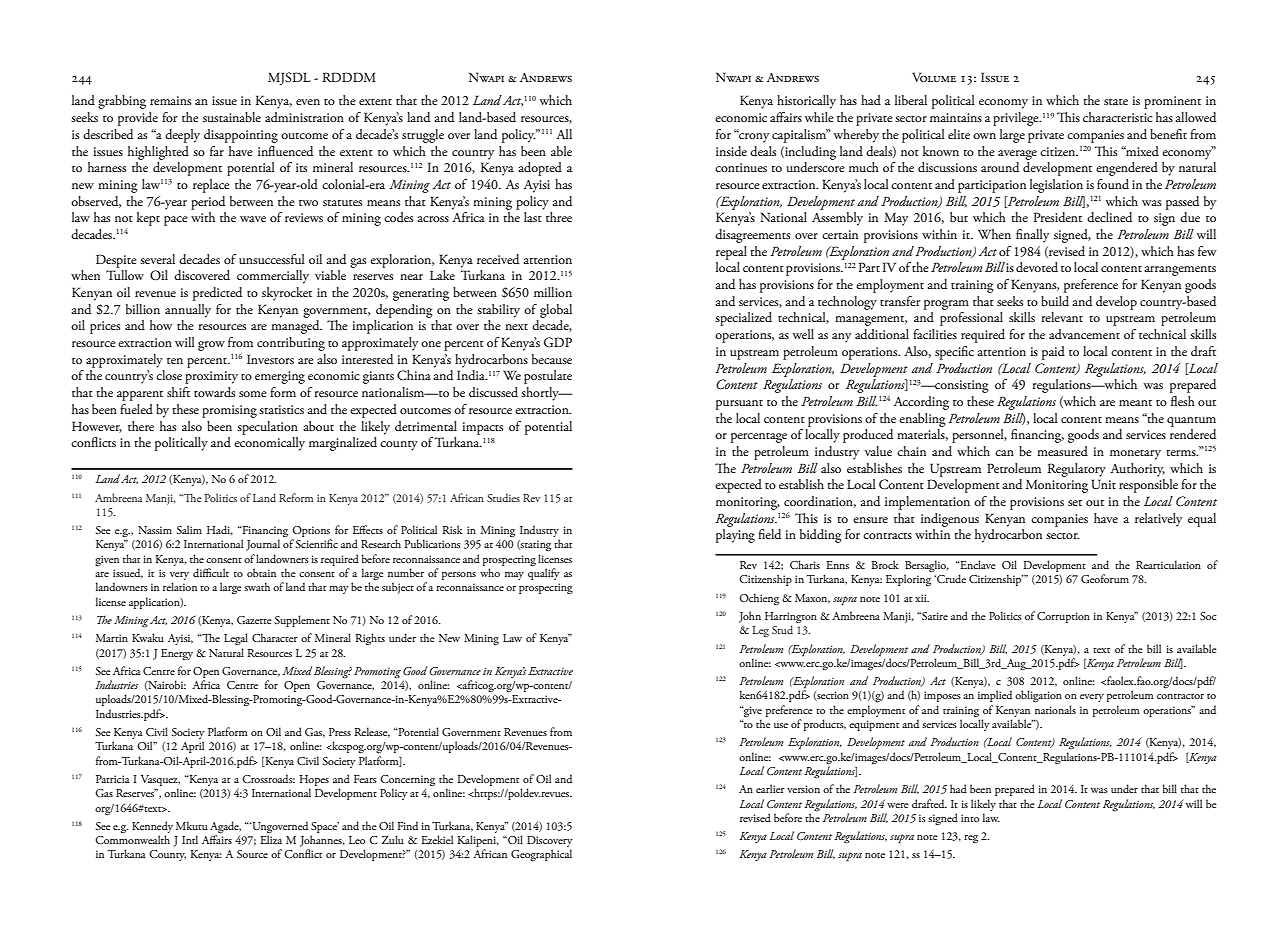 The image size is (1288, 930). What do you see at coordinates (170, 100) in the screenshot?
I see `remains` at bounding box center [170, 100].
